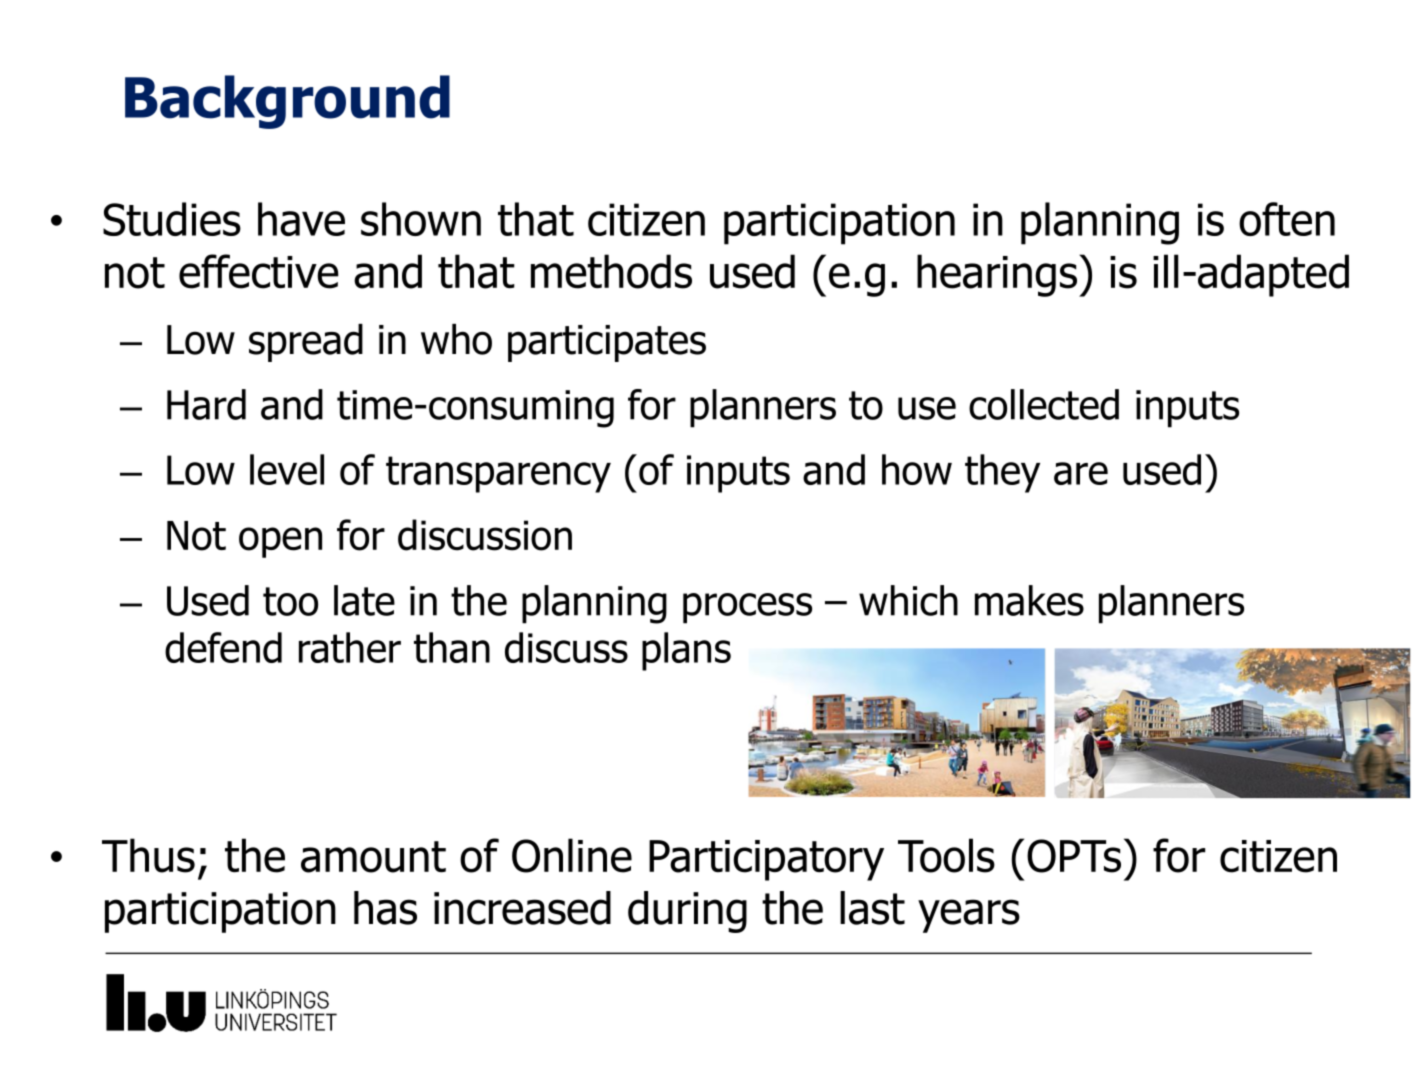 This screenshot has width=1424, height=1068. Describe the element at coordinates (1029, 600) in the screenshot. I see `makes` at that location.
